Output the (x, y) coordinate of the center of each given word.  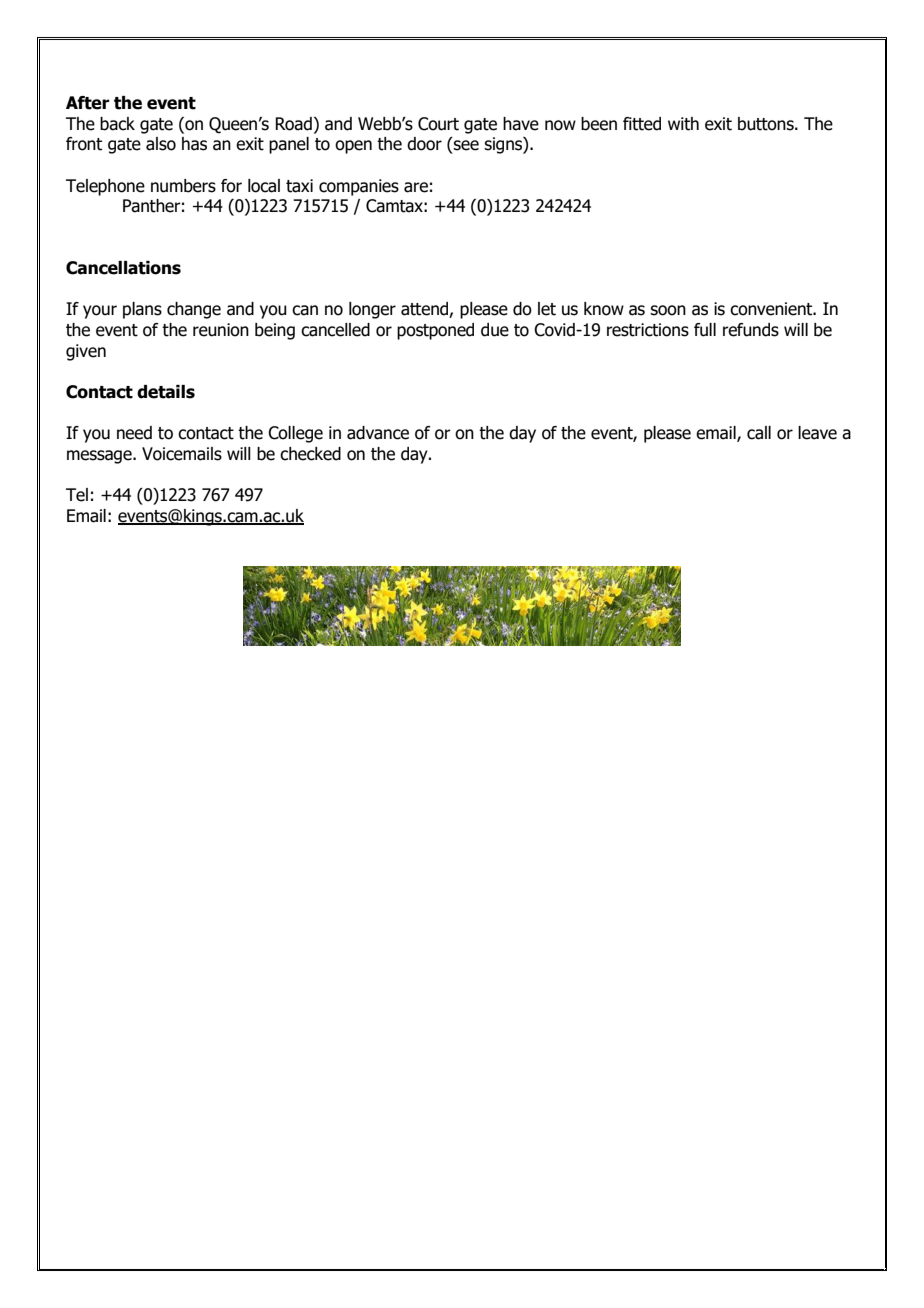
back (117, 124)
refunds (751, 330)
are (416, 187)
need (134, 433)
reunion (221, 330)
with (683, 124)
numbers (183, 186)
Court (438, 124)
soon (668, 310)
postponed (435, 331)
